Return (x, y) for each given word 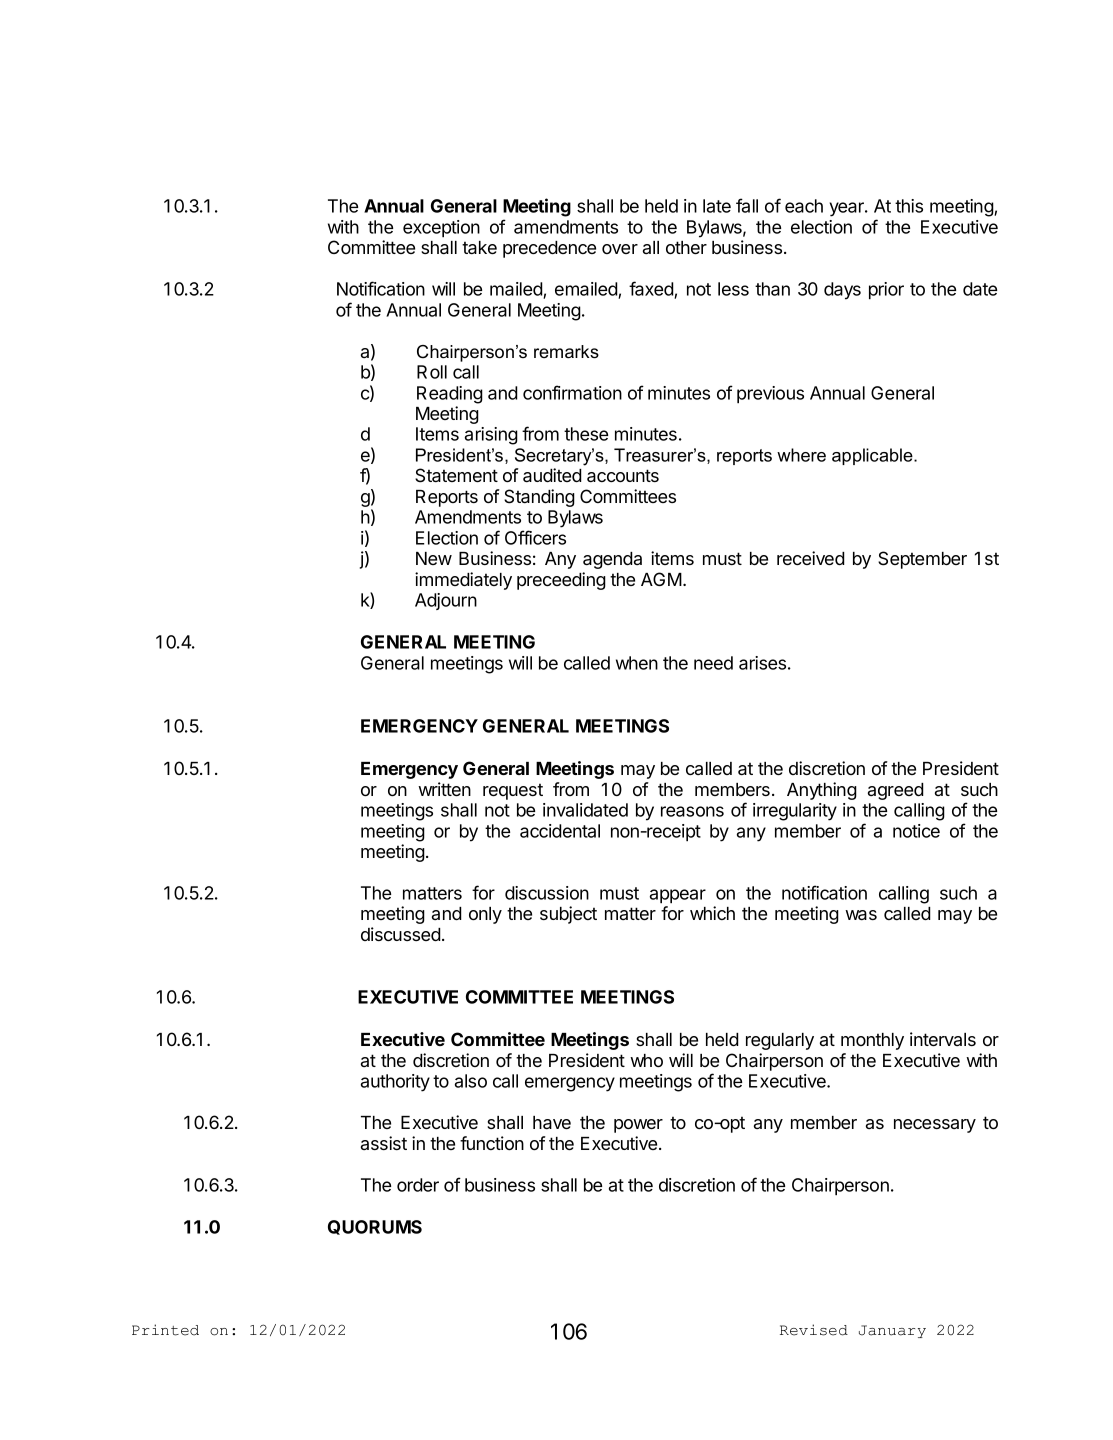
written (444, 789)
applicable (873, 456)
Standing (539, 498)
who (646, 1060)
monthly (872, 1041)
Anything (822, 791)
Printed (165, 1330)
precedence (549, 249)
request (513, 791)
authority (395, 1083)
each (804, 206)
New (434, 558)
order (418, 1185)
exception (441, 229)
